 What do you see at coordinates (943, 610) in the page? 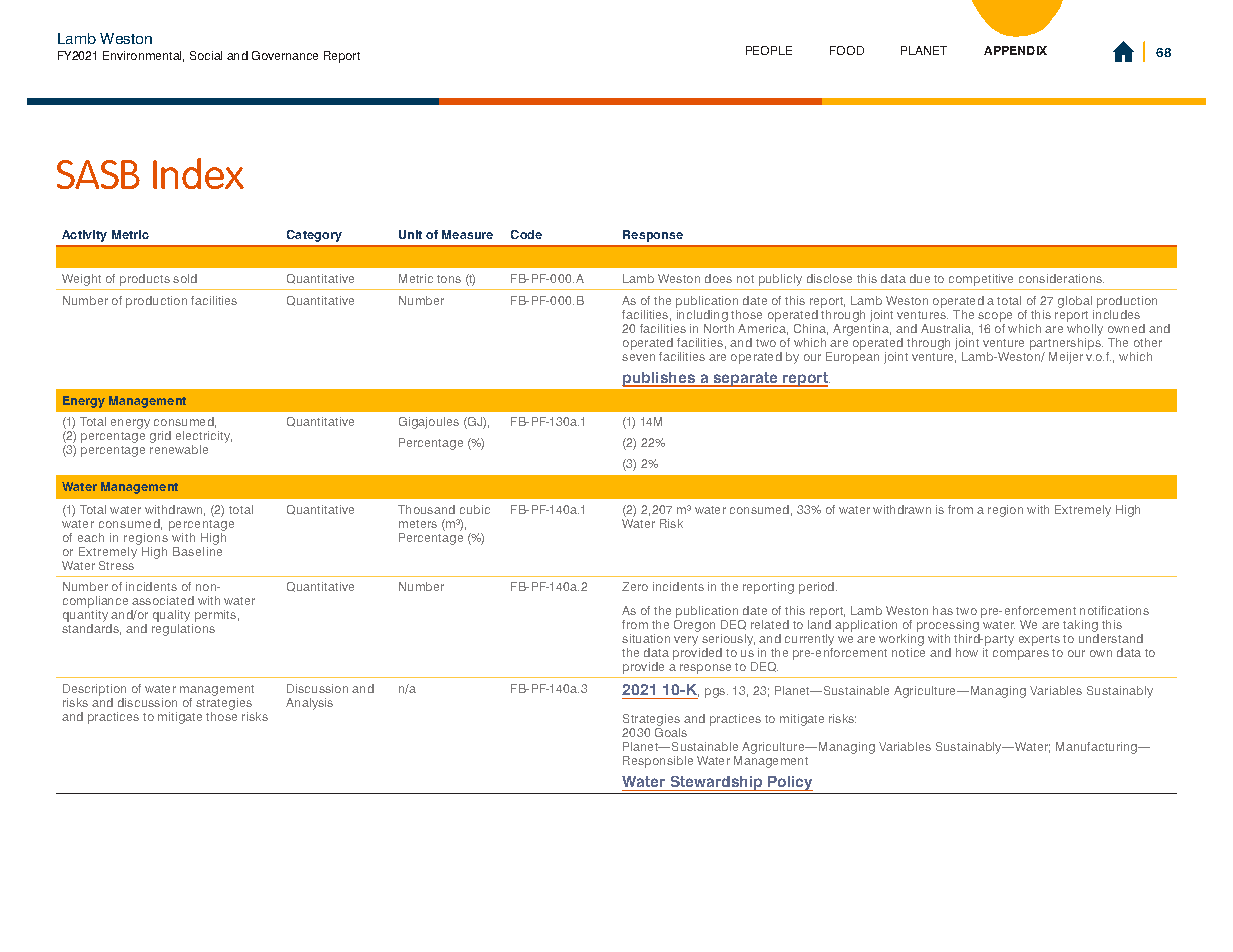
I see `has` at bounding box center [943, 610].
